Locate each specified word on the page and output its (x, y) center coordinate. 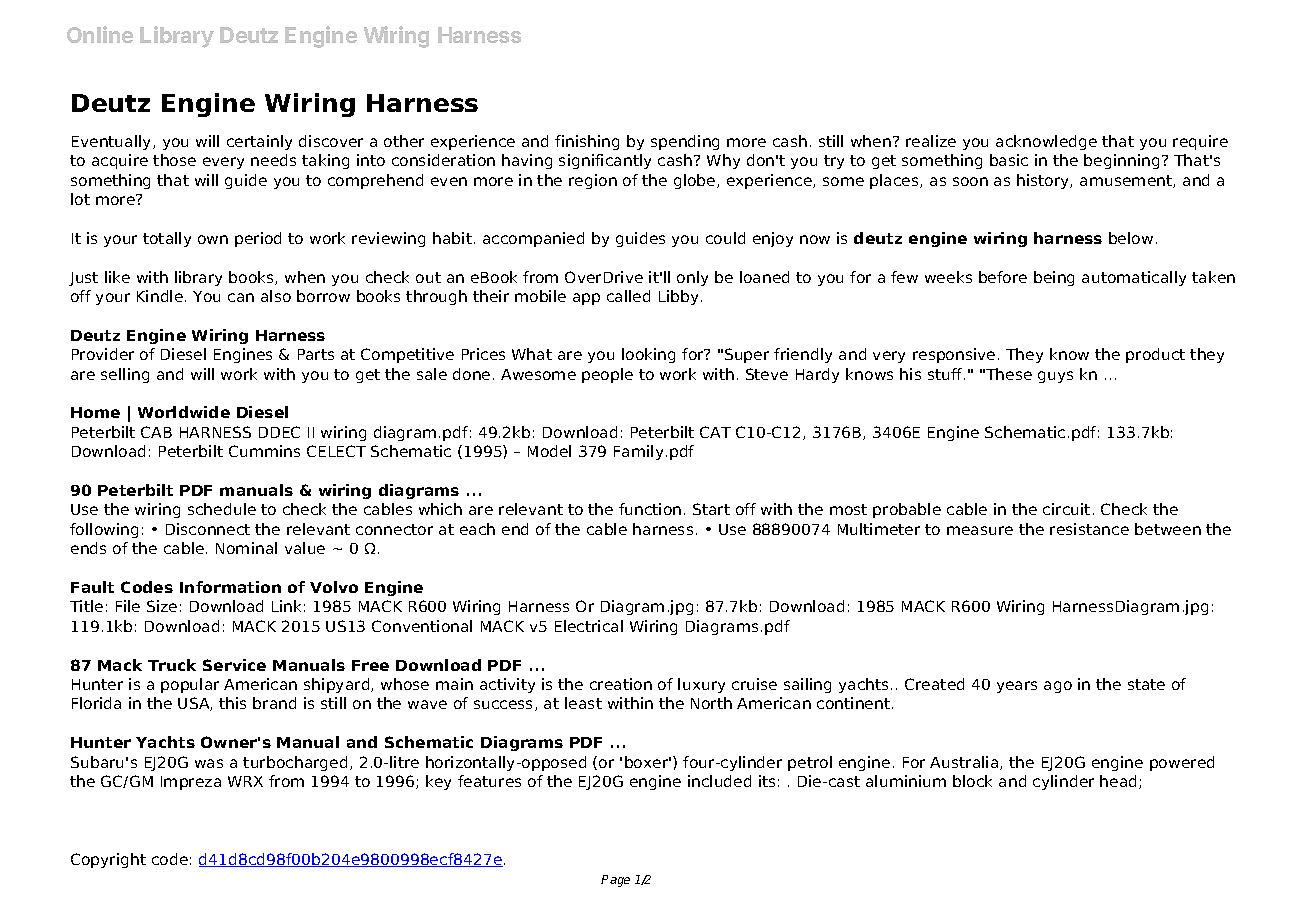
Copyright (108, 860)
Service (234, 665)
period (258, 239)
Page (615, 881)
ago (1058, 687)
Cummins (264, 451)
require (1200, 142)
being (1054, 278)
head (1120, 782)
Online (100, 34)
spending (685, 142)
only (692, 278)
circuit (1066, 509)
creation (621, 684)
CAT (715, 432)
